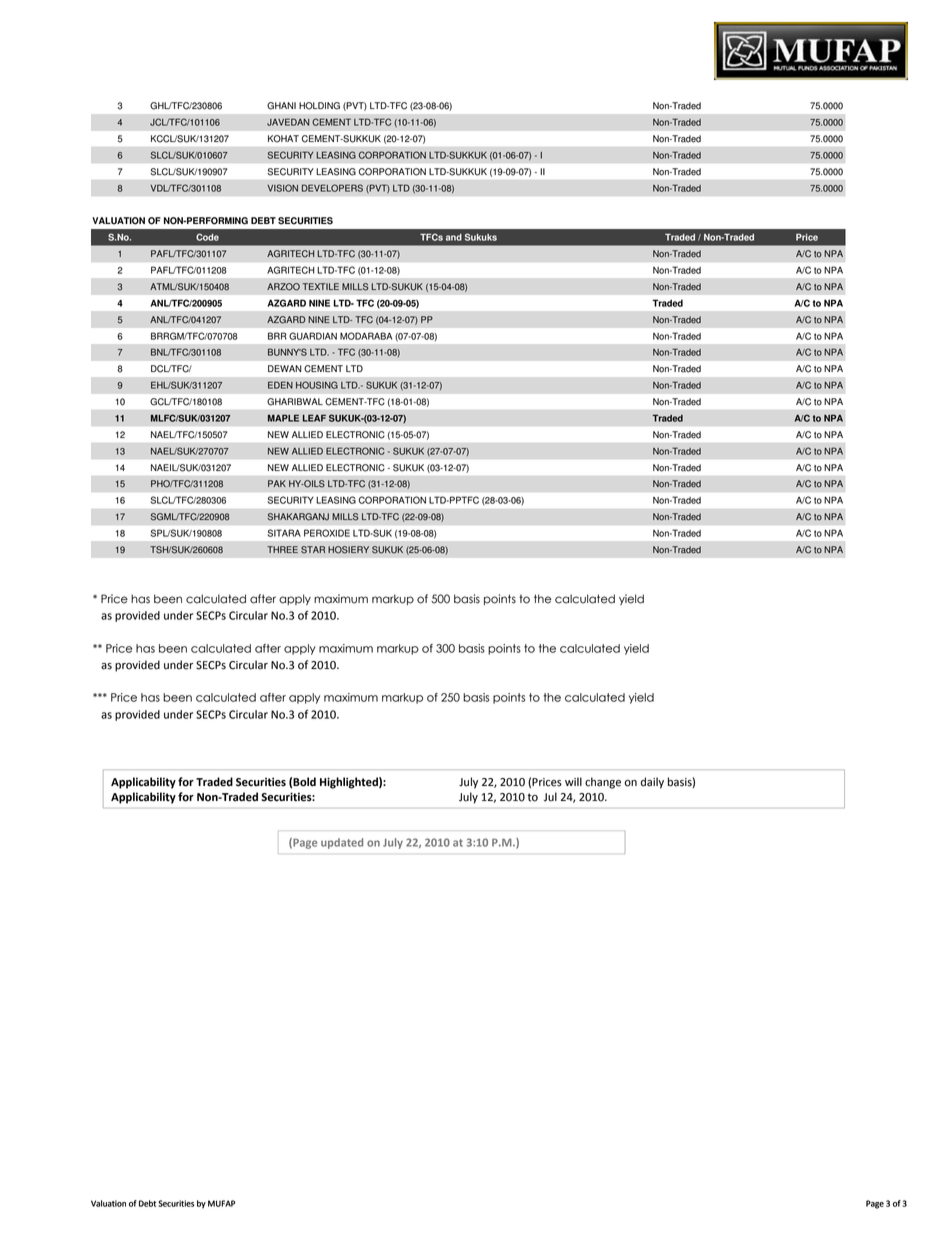 The width and height of the screenshot is (952, 1233). Describe the element at coordinates (603, 783) in the screenshot. I see `change` at that location.
